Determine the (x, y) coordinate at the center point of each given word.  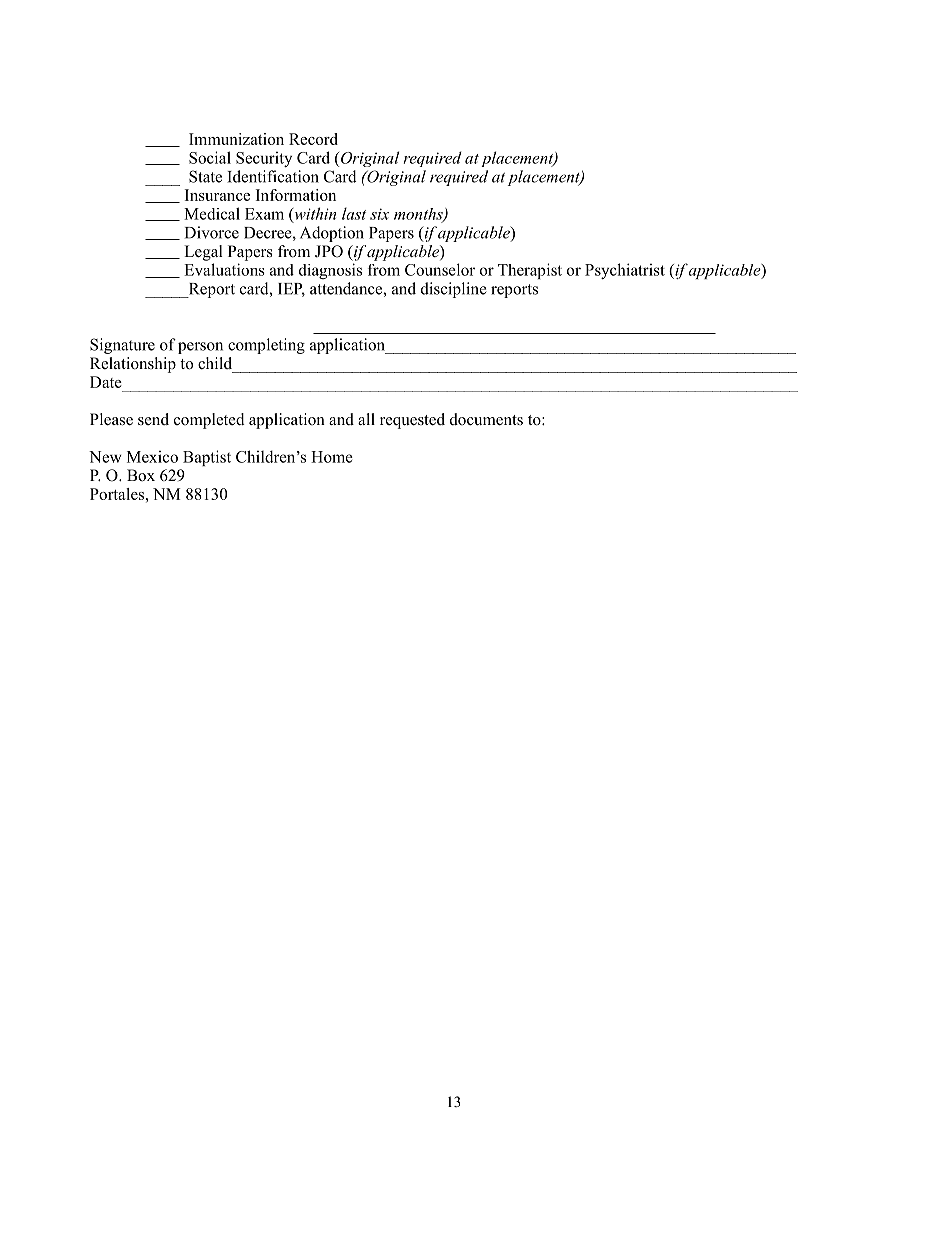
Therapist (530, 271)
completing (266, 346)
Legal (203, 253)
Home (332, 457)
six (379, 214)
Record (313, 139)
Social (210, 157)
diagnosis (330, 271)
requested (412, 421)
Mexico (152, 457)
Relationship (133, 365)
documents (486, 419)
